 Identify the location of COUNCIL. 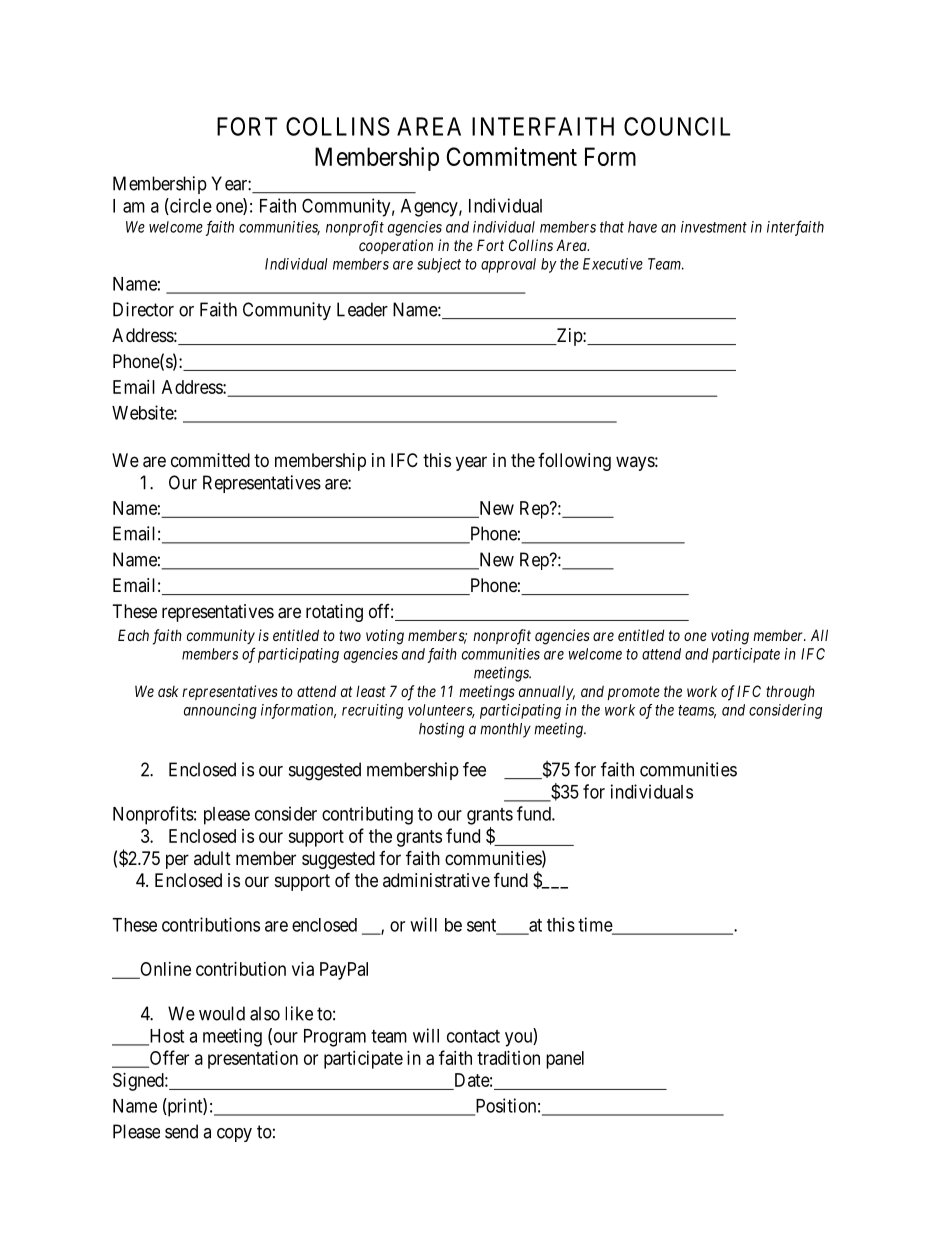
(677, 126).
